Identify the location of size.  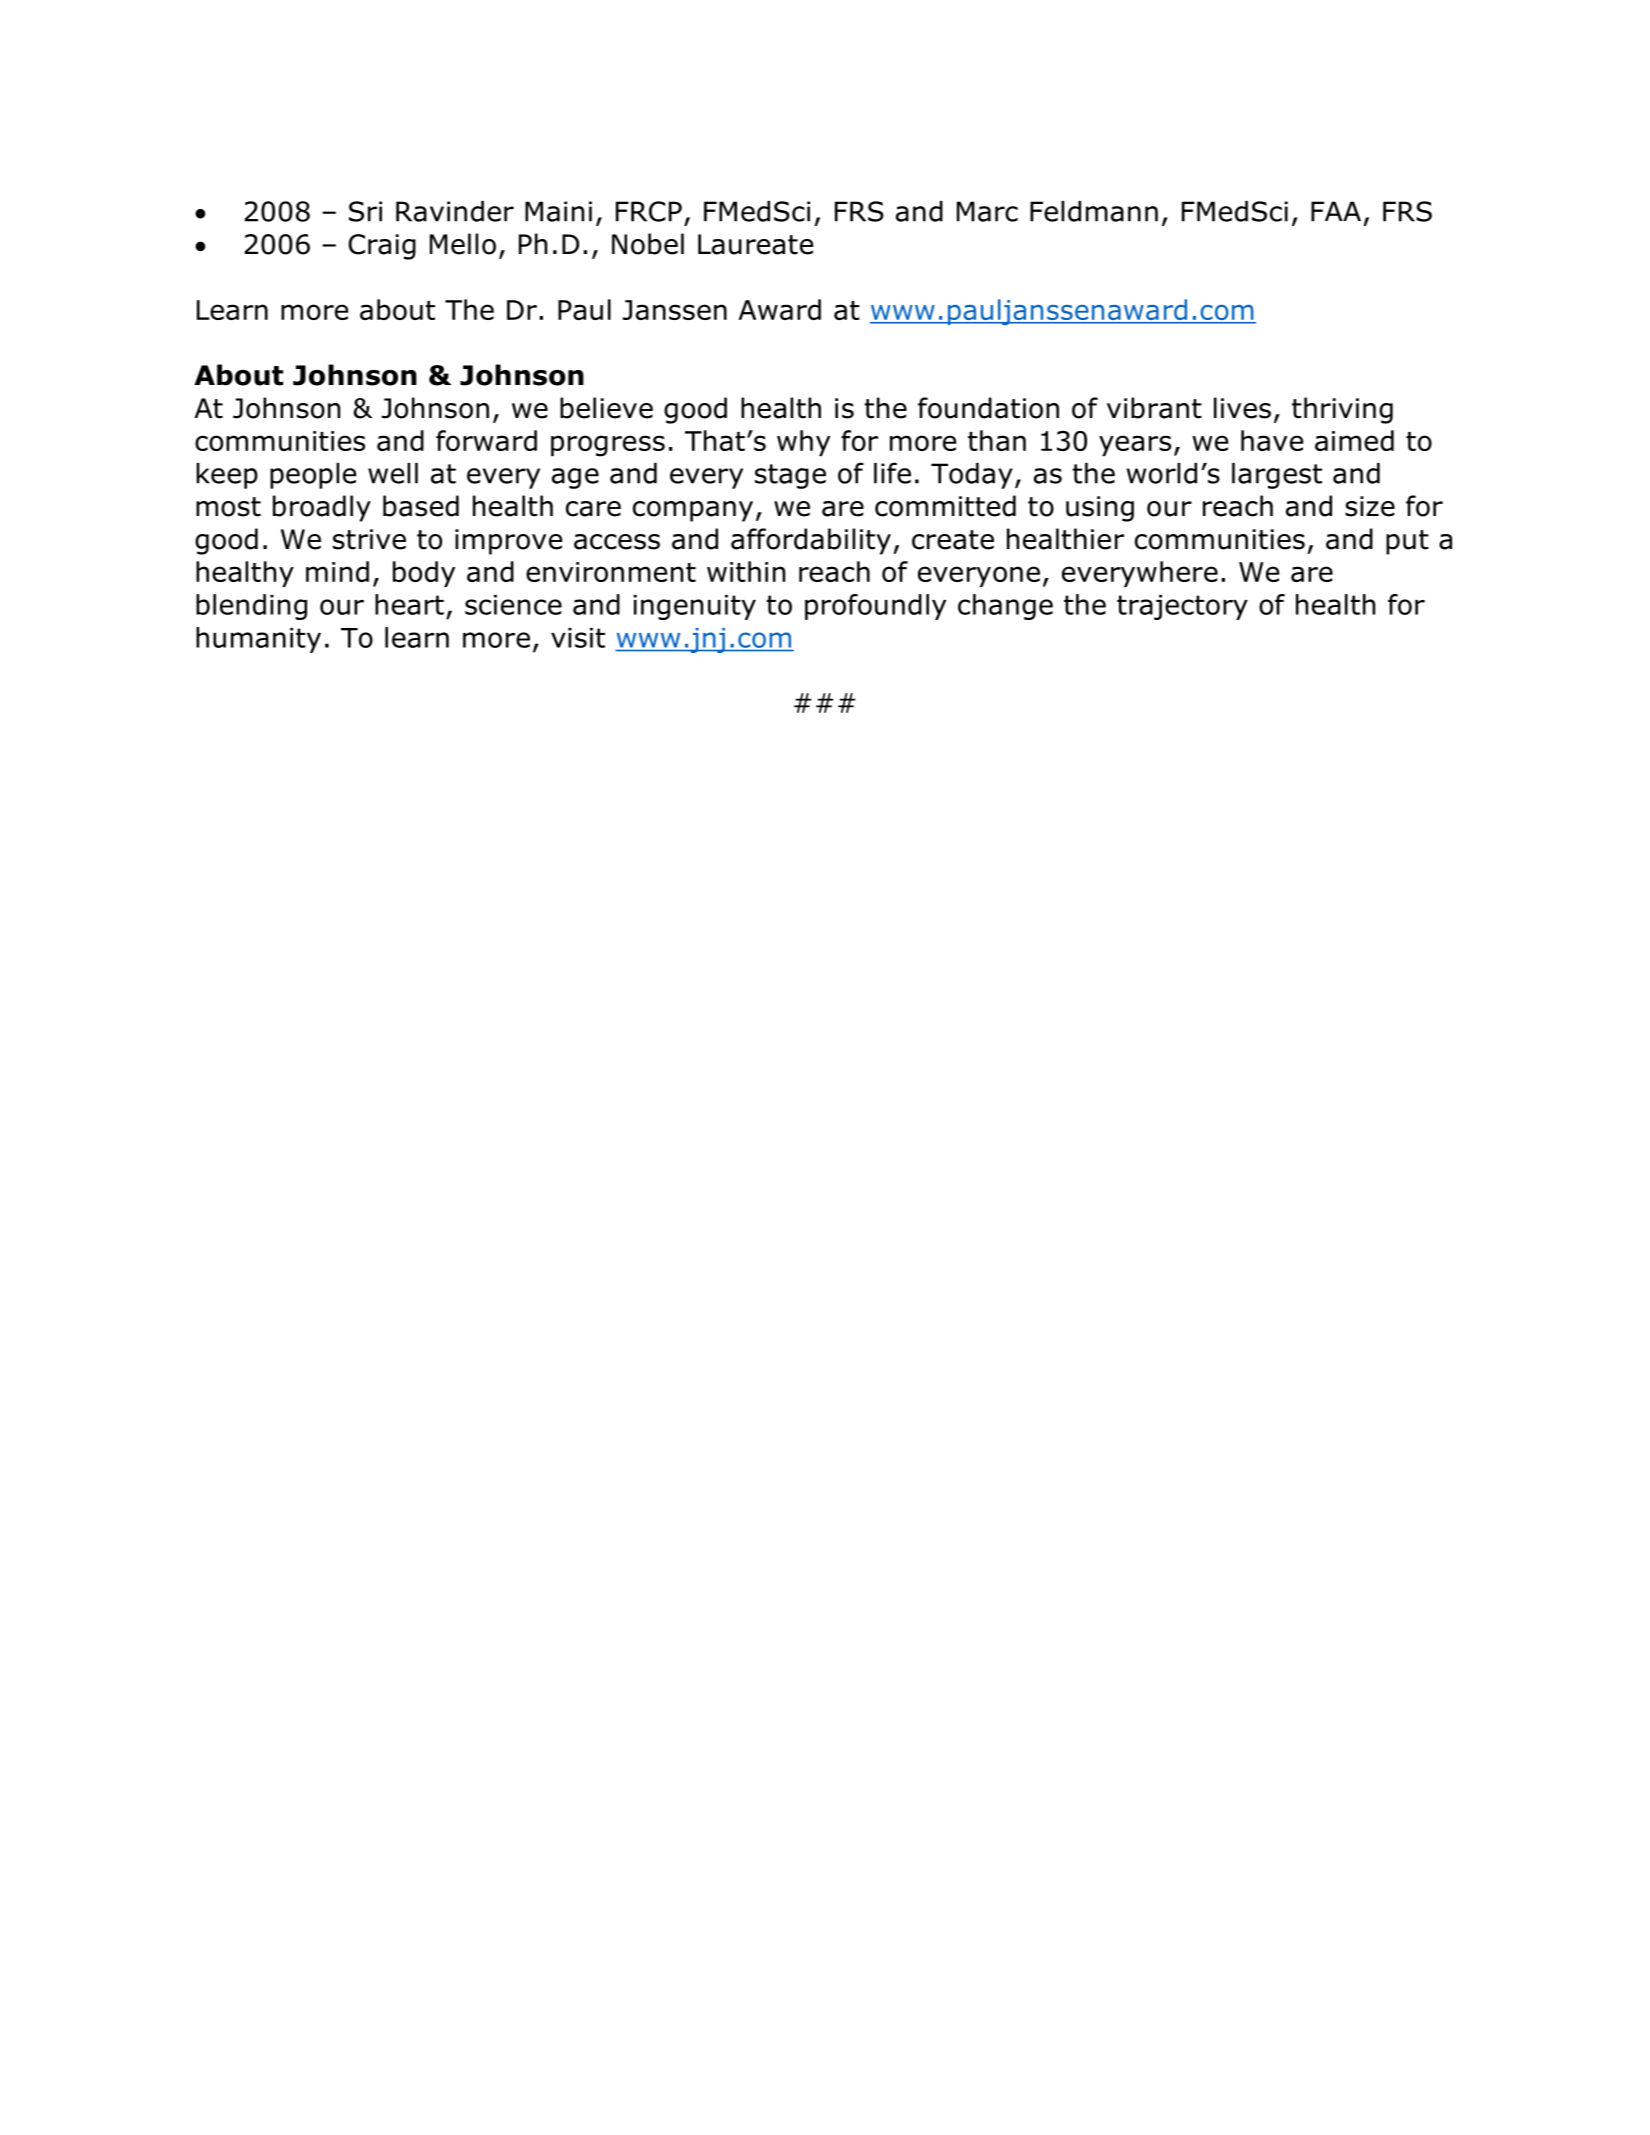
(1370, 506).
